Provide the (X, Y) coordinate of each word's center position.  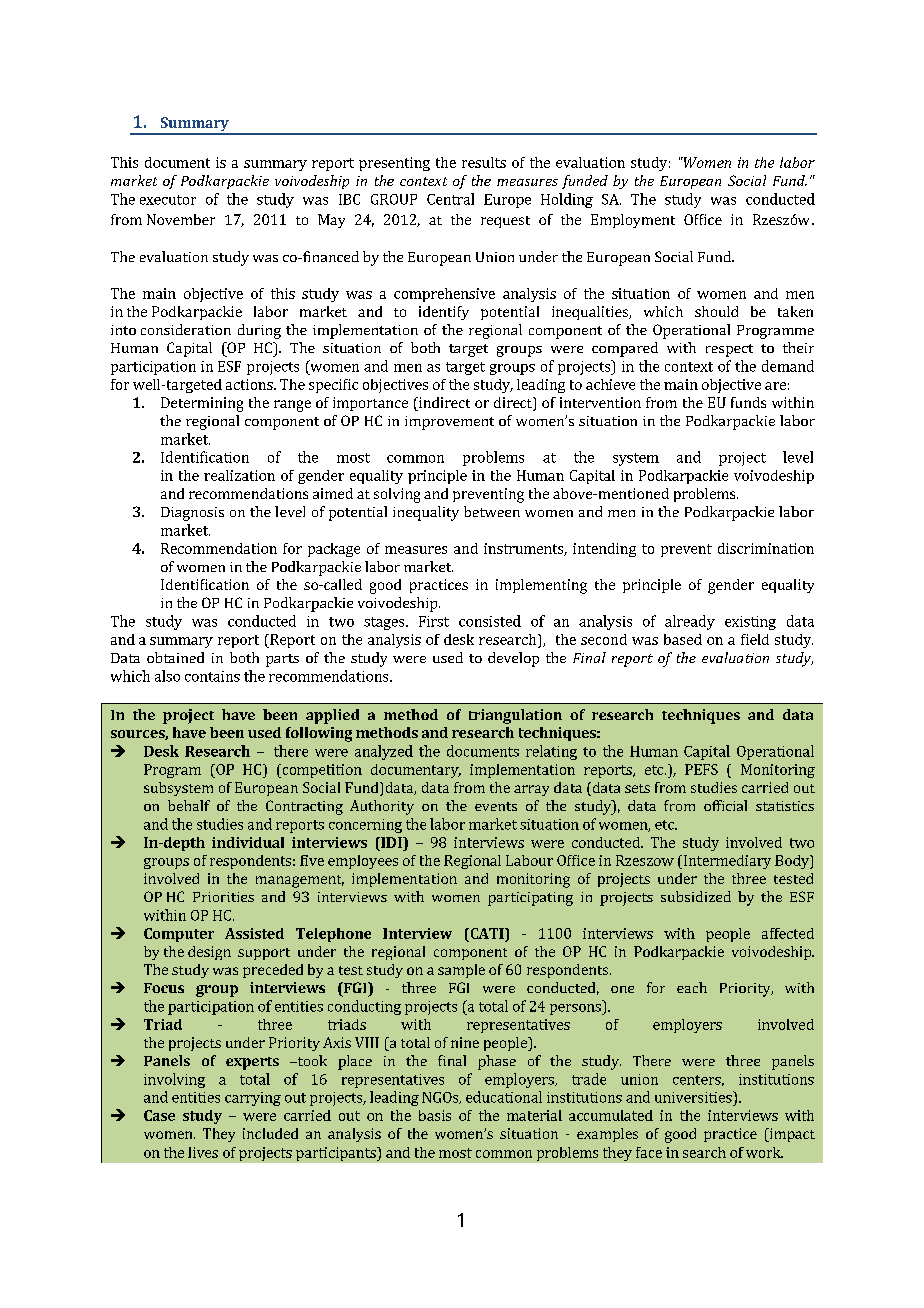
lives (203, 1152)
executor (168, 200)
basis (435, 1115)
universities (694, 1097)
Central (450, 199)
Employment (633, 221)
